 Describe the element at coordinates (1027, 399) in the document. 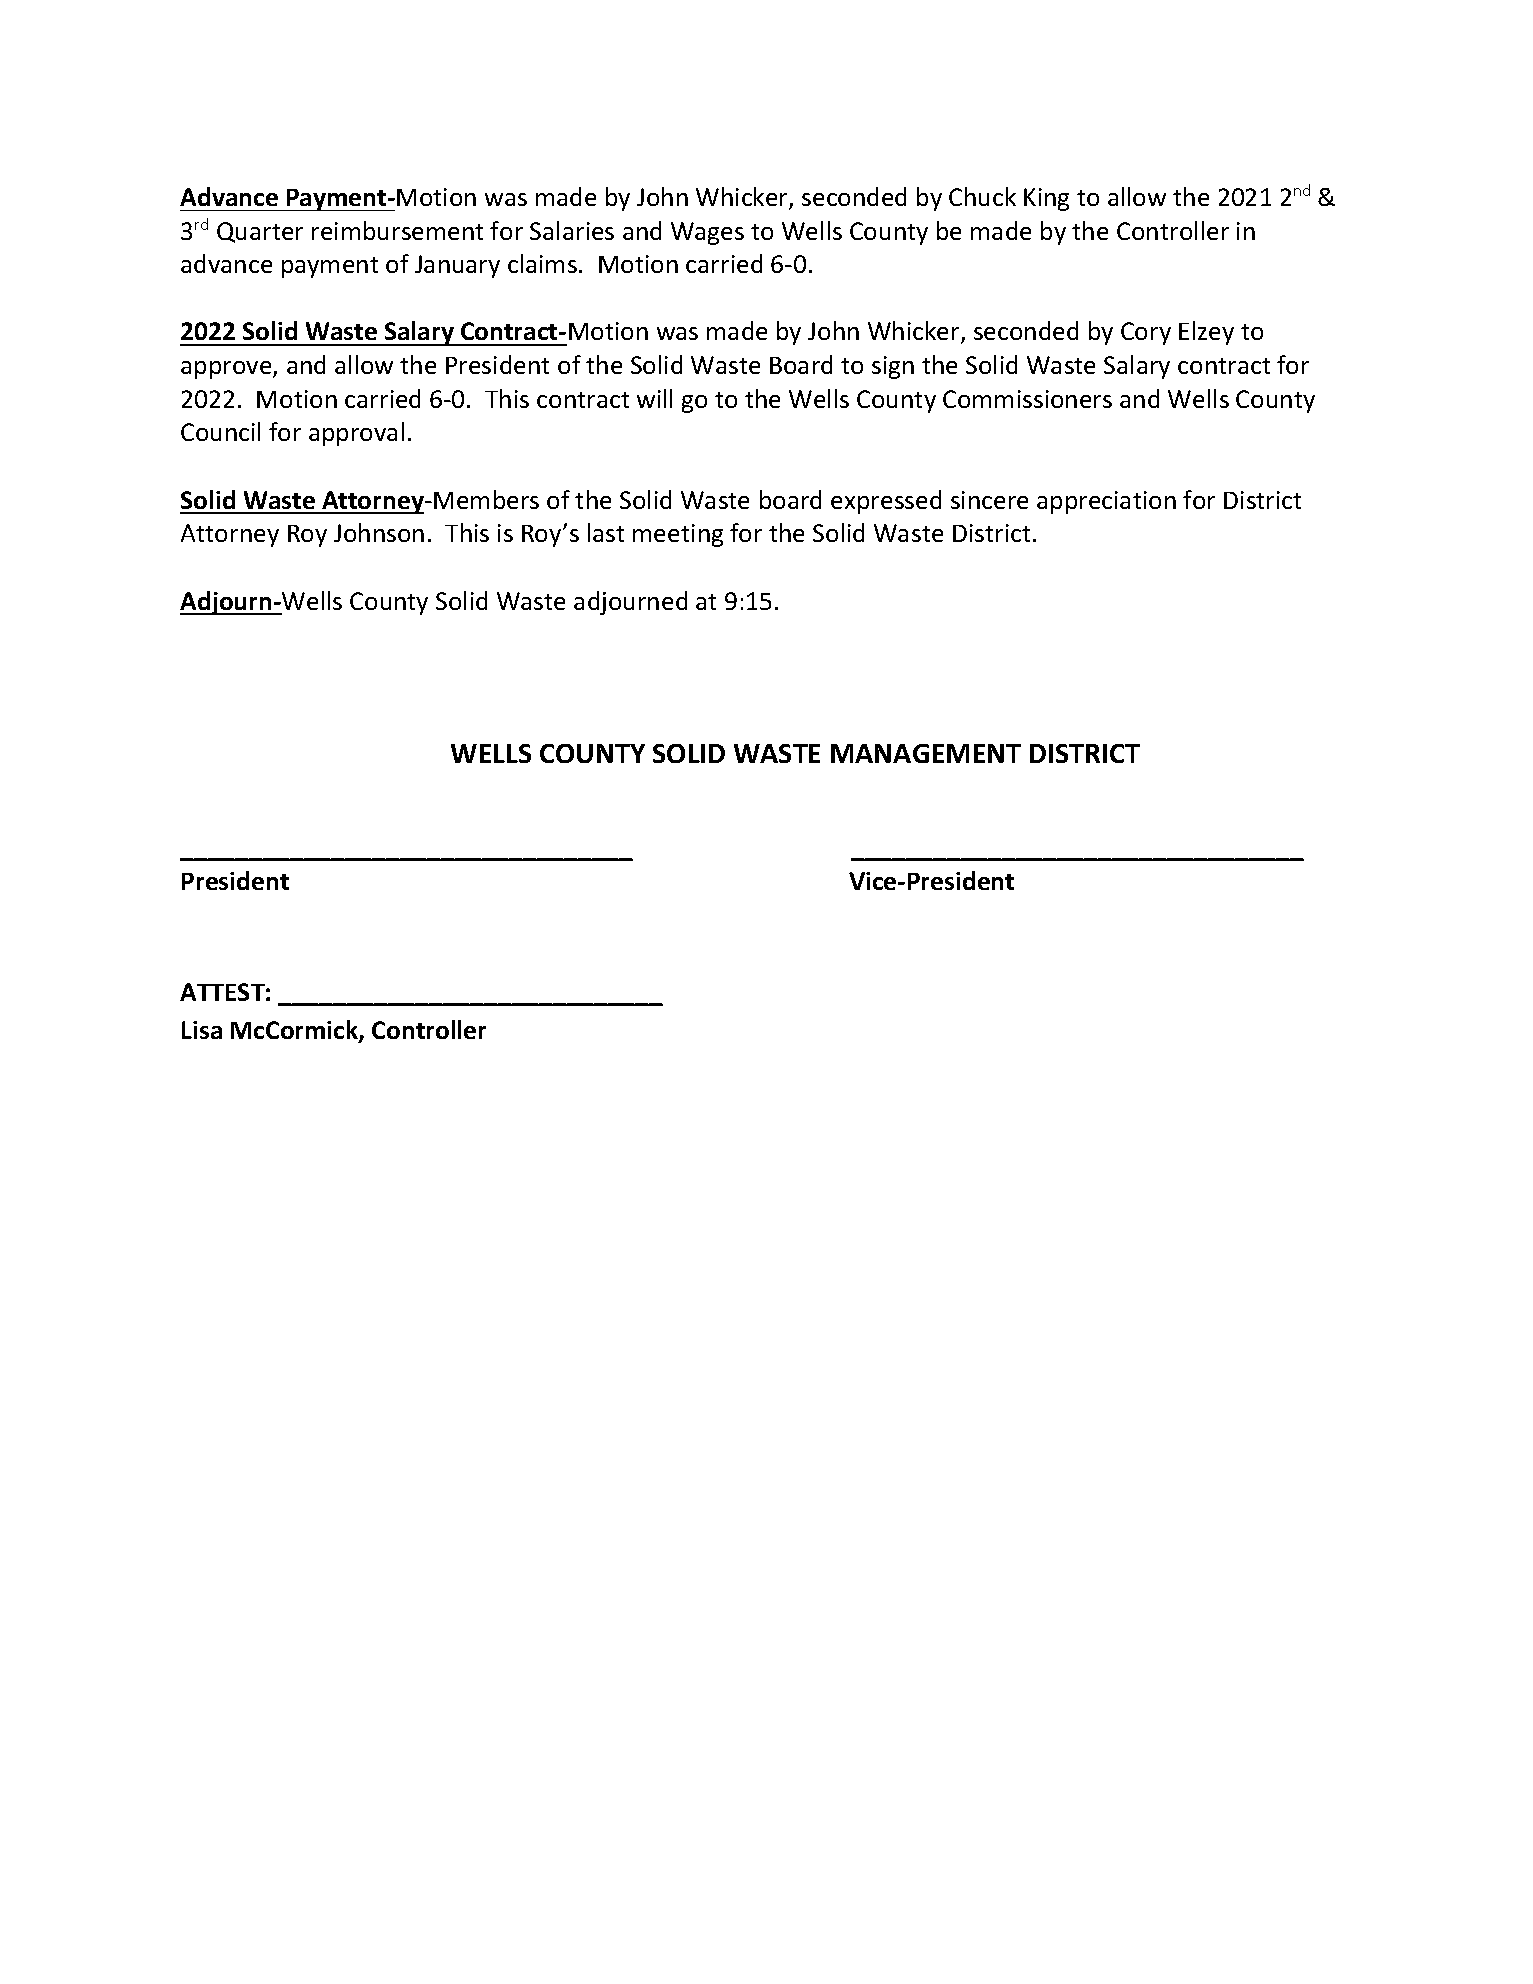

I see `Commissioners` at that location.
